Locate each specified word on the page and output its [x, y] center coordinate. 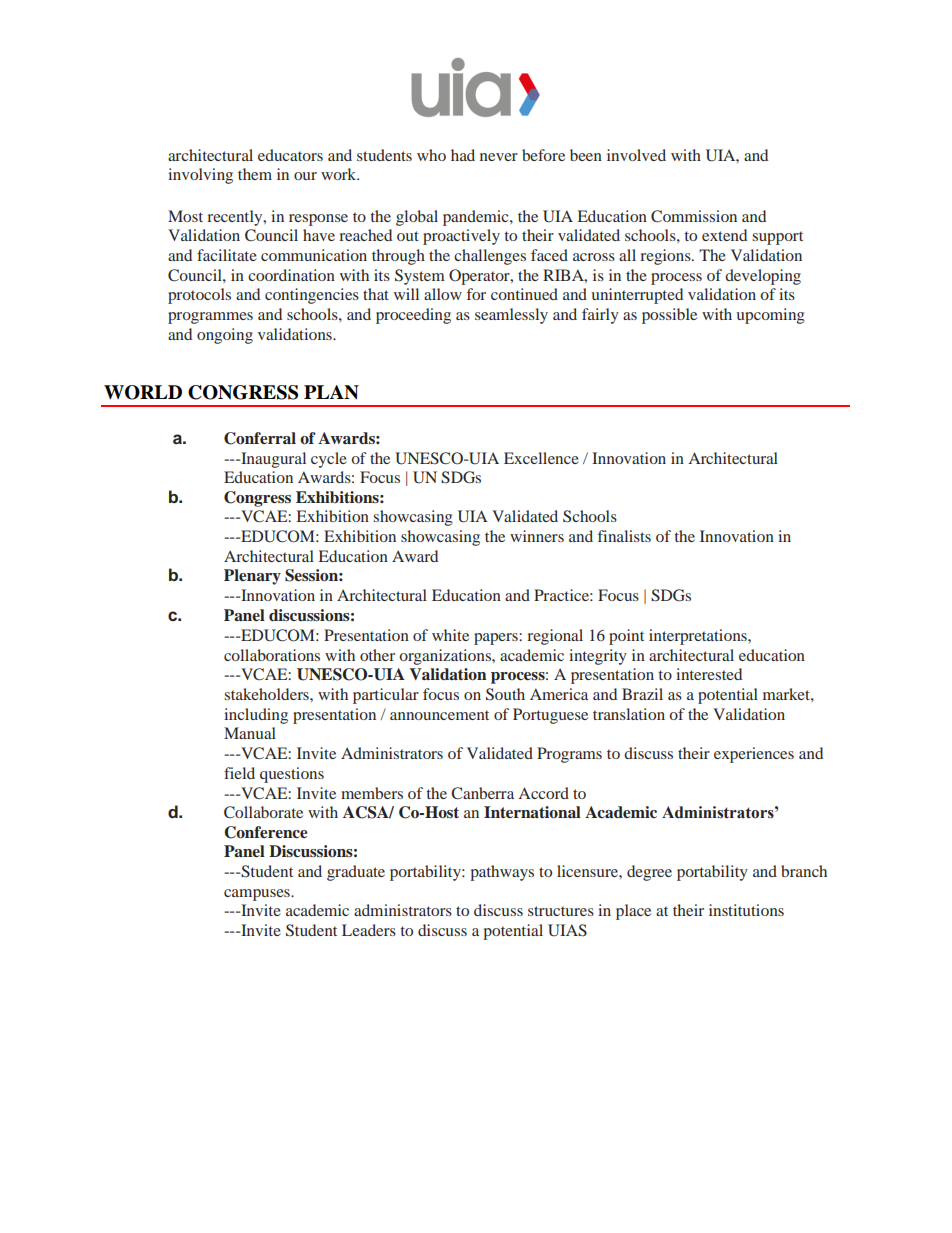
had [463, 155]
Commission [694, 216]
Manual [250, 733]
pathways [502, 873]
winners [537, 536]
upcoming [770, 316]
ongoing [225, 336]
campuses [258, 895]
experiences [754, 755]
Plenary [252, 577]
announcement [439, 715]
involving [200, 176]
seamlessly [511, 316]
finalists [624, 536]
